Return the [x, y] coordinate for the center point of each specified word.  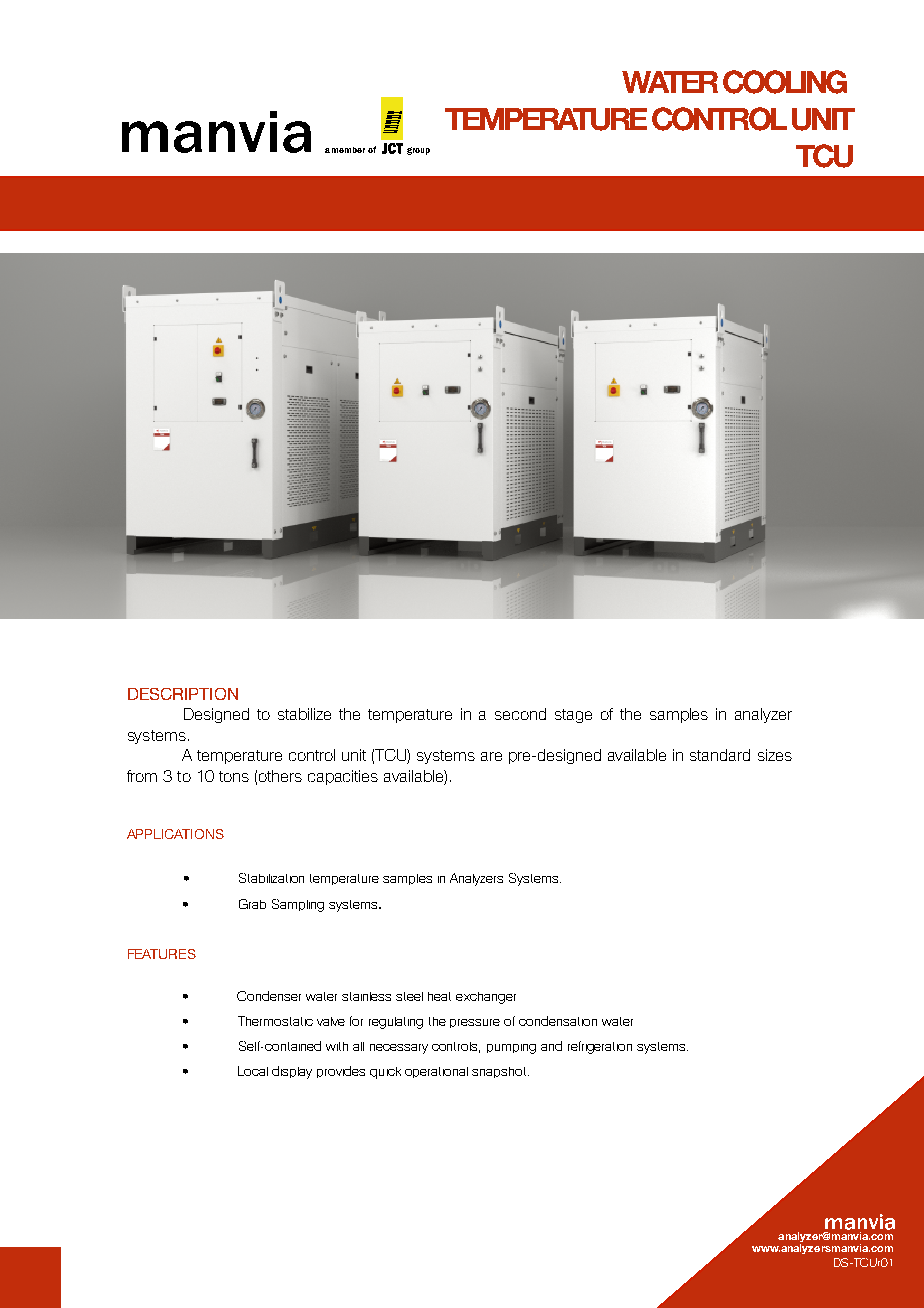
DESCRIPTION [183, 694]
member [348, 150]
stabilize [304, 714]
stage [573, 716]
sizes [775, 755]
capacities [343, 777]
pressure [475, 1023]
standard [720, 755]
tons [234, 776]
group [418, 151]
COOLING [785, 82]
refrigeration [600, 1047]
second [520, 714]
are [491, 756]
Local [253, 1071]
